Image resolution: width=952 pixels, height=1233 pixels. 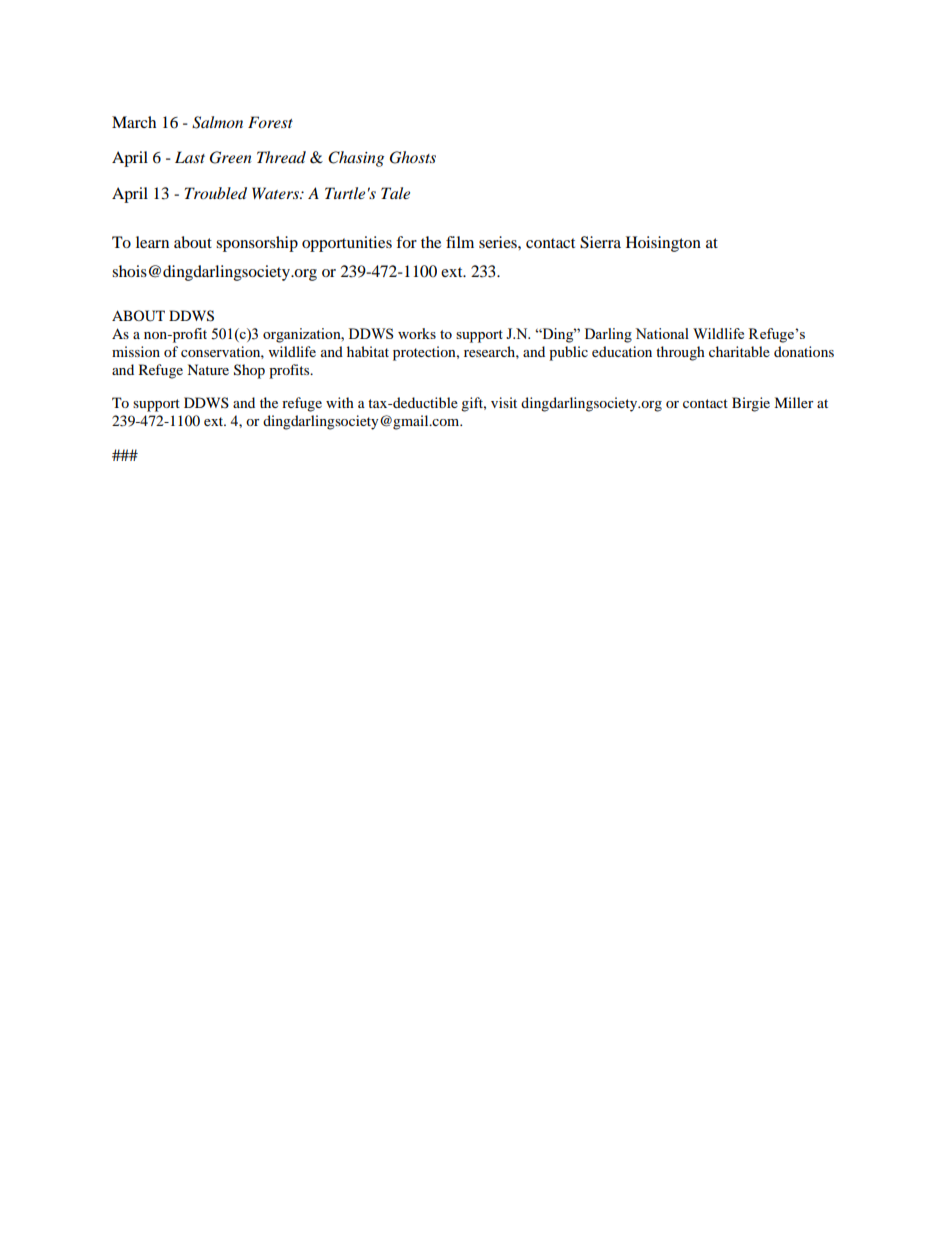 What do you see at coordinates (413, 157) in the image?
I see `Ghosts` at bounding box center [413, 157].
